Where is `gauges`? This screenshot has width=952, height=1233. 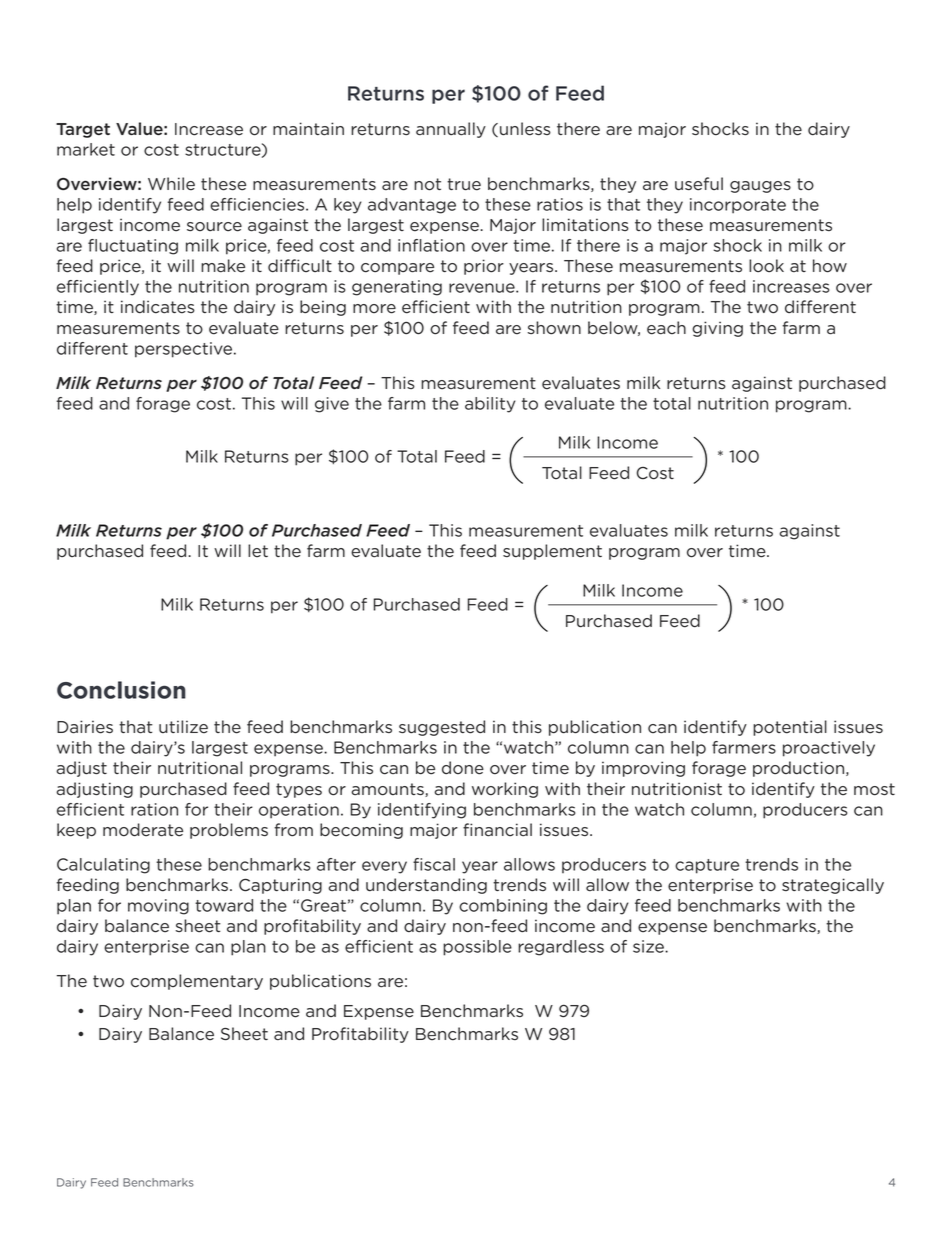 gauges is located at coordinates (760, 187).
